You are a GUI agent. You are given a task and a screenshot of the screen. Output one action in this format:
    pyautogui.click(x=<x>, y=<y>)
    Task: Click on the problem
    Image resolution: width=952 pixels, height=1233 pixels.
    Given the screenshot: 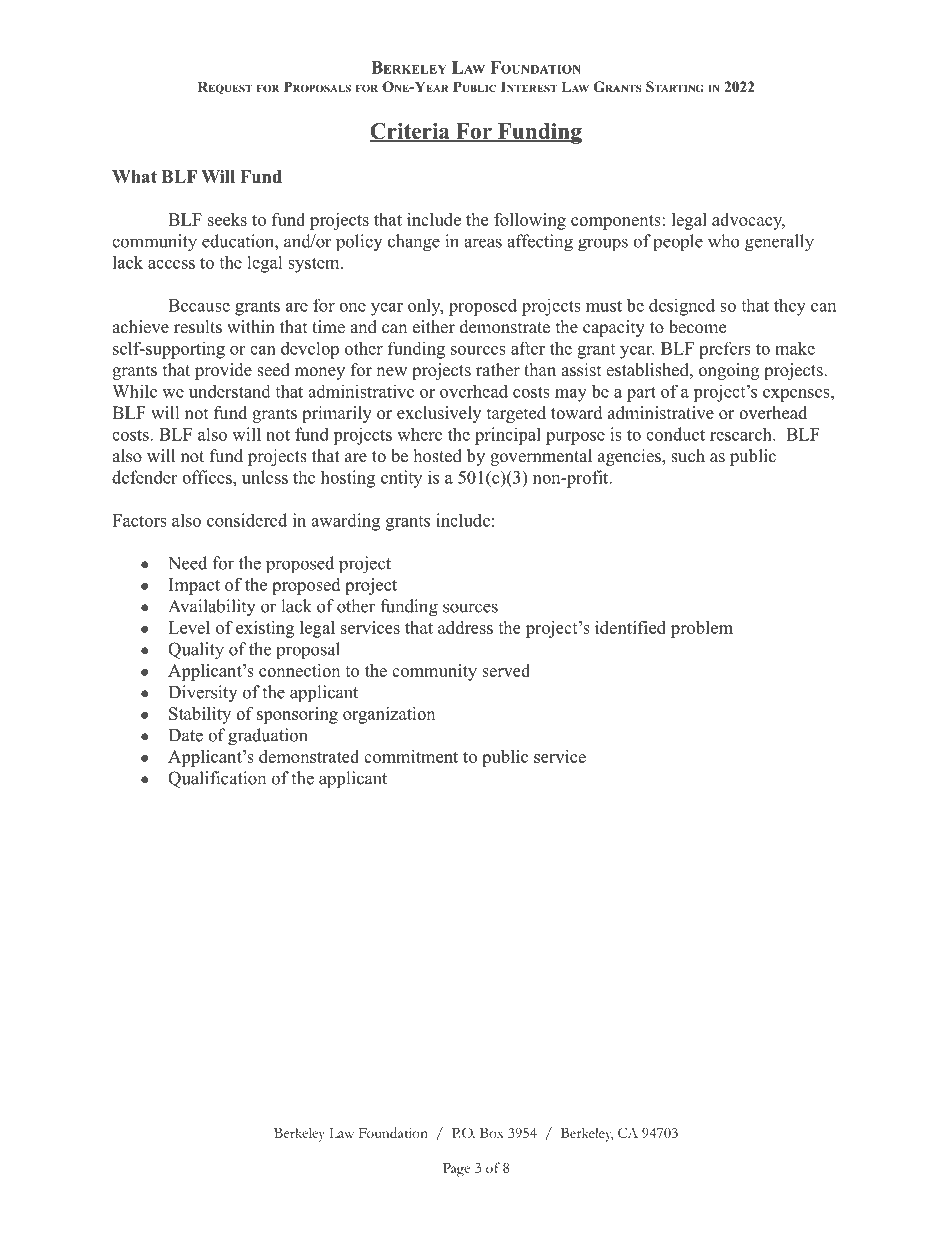 What is the action you would take?
    pyautogui.click(x=702, y=629)
